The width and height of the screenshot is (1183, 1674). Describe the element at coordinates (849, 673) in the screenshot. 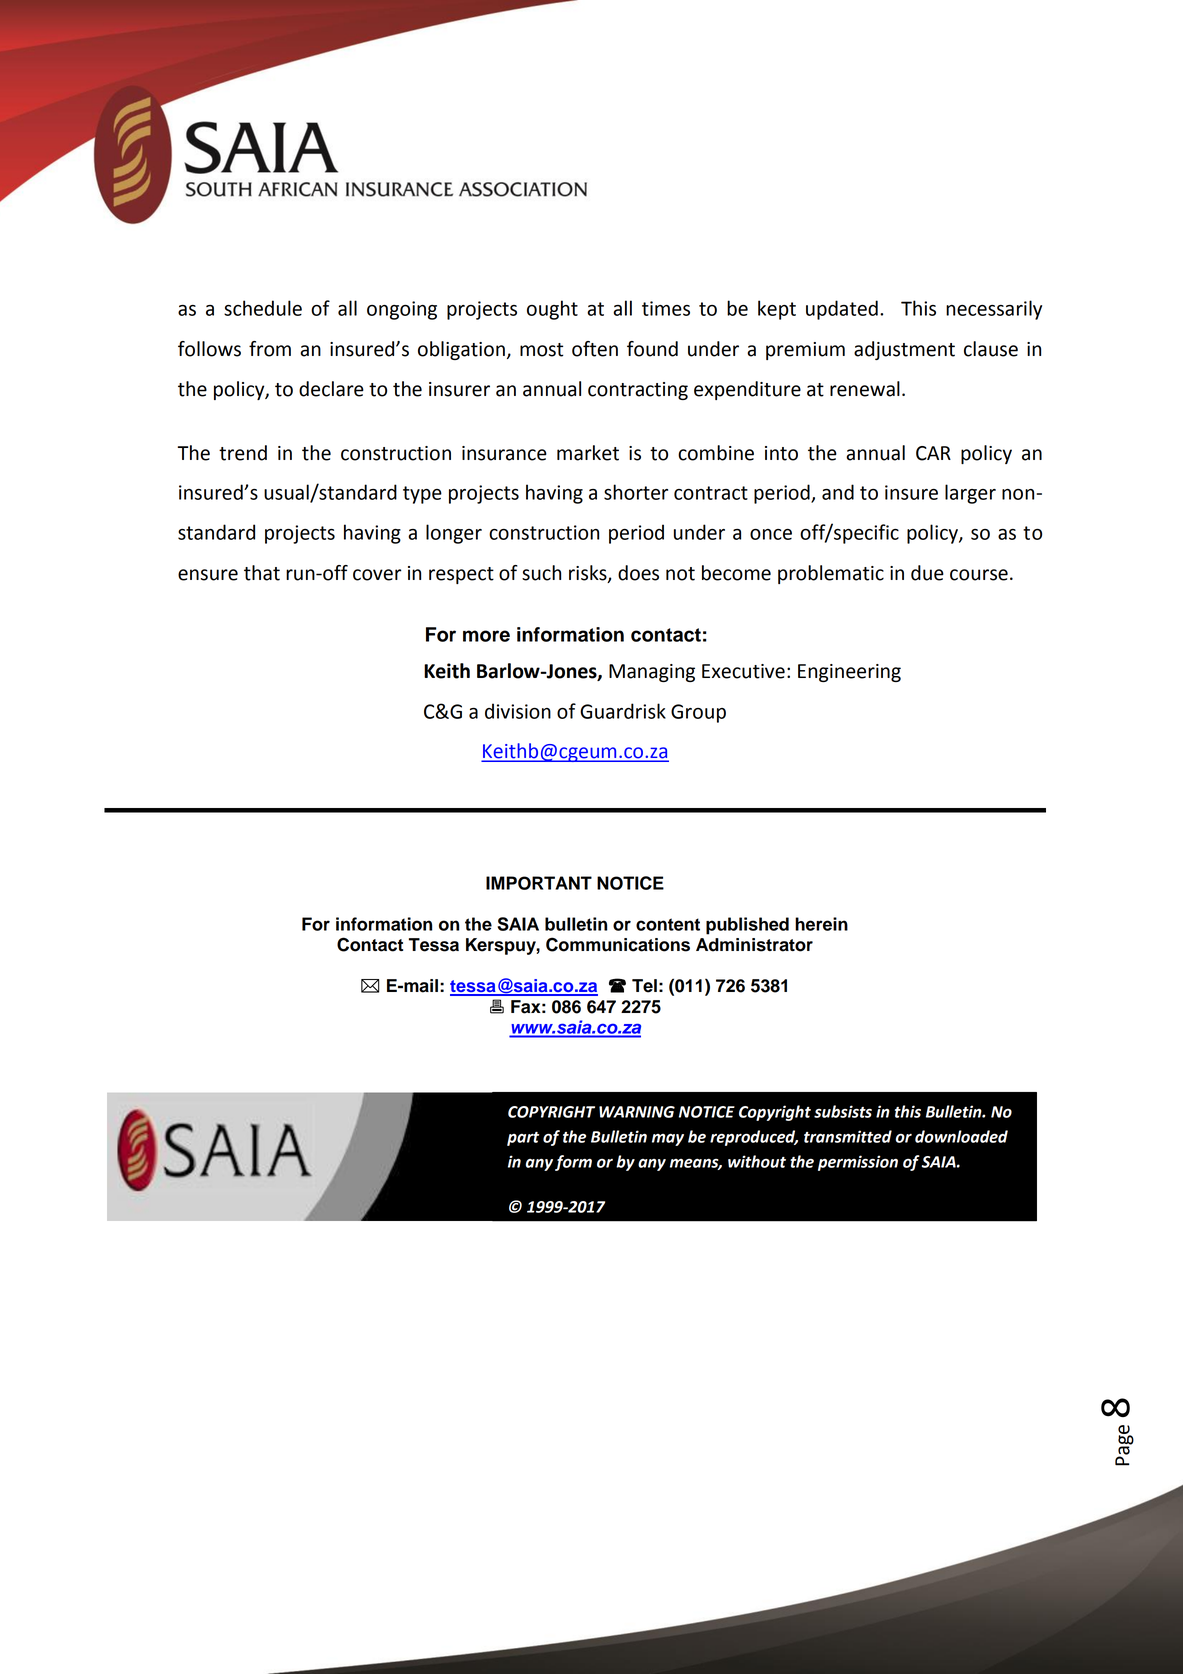

I see `Engineering` at that location.
